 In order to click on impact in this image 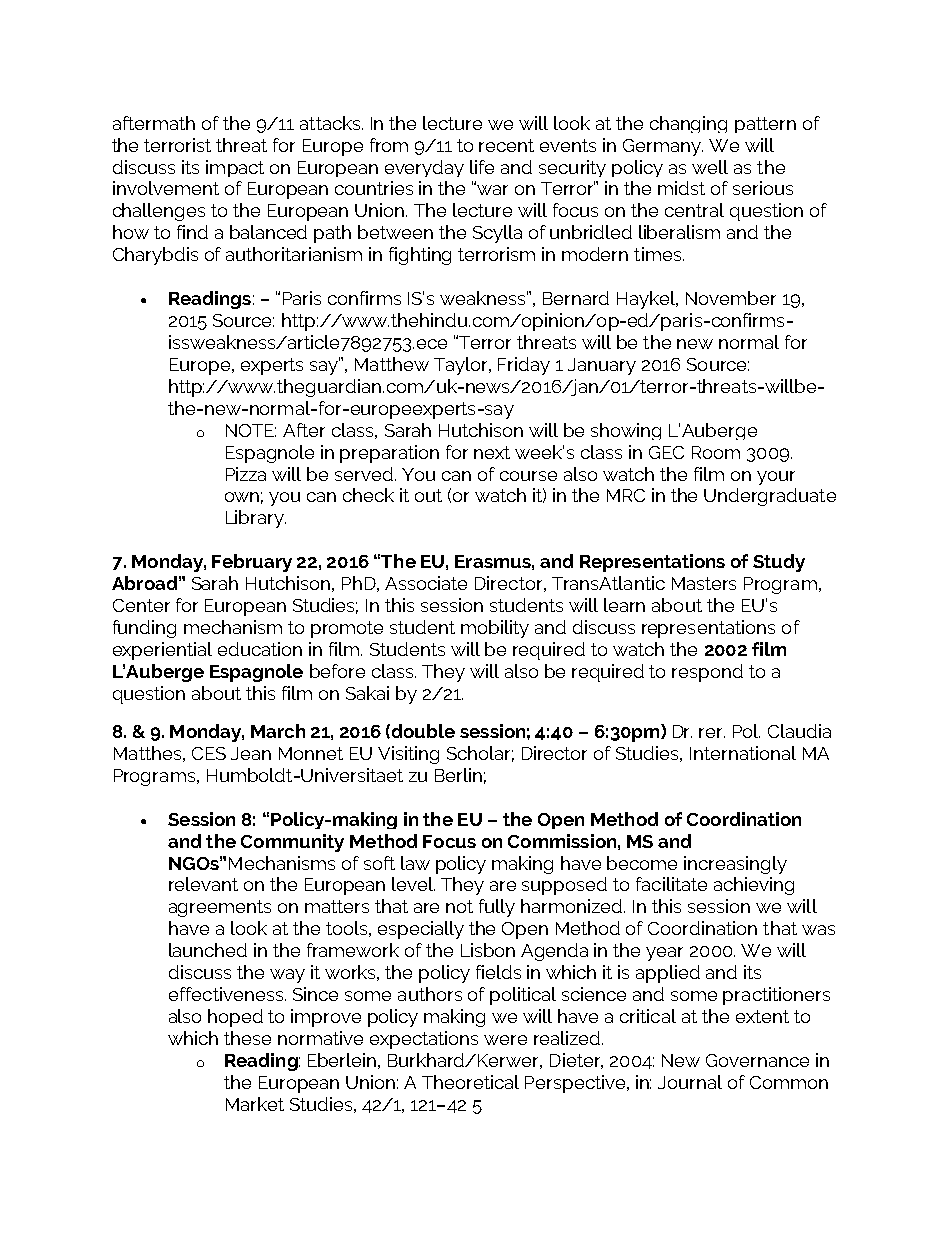, I will do `click(235, 168)`.
